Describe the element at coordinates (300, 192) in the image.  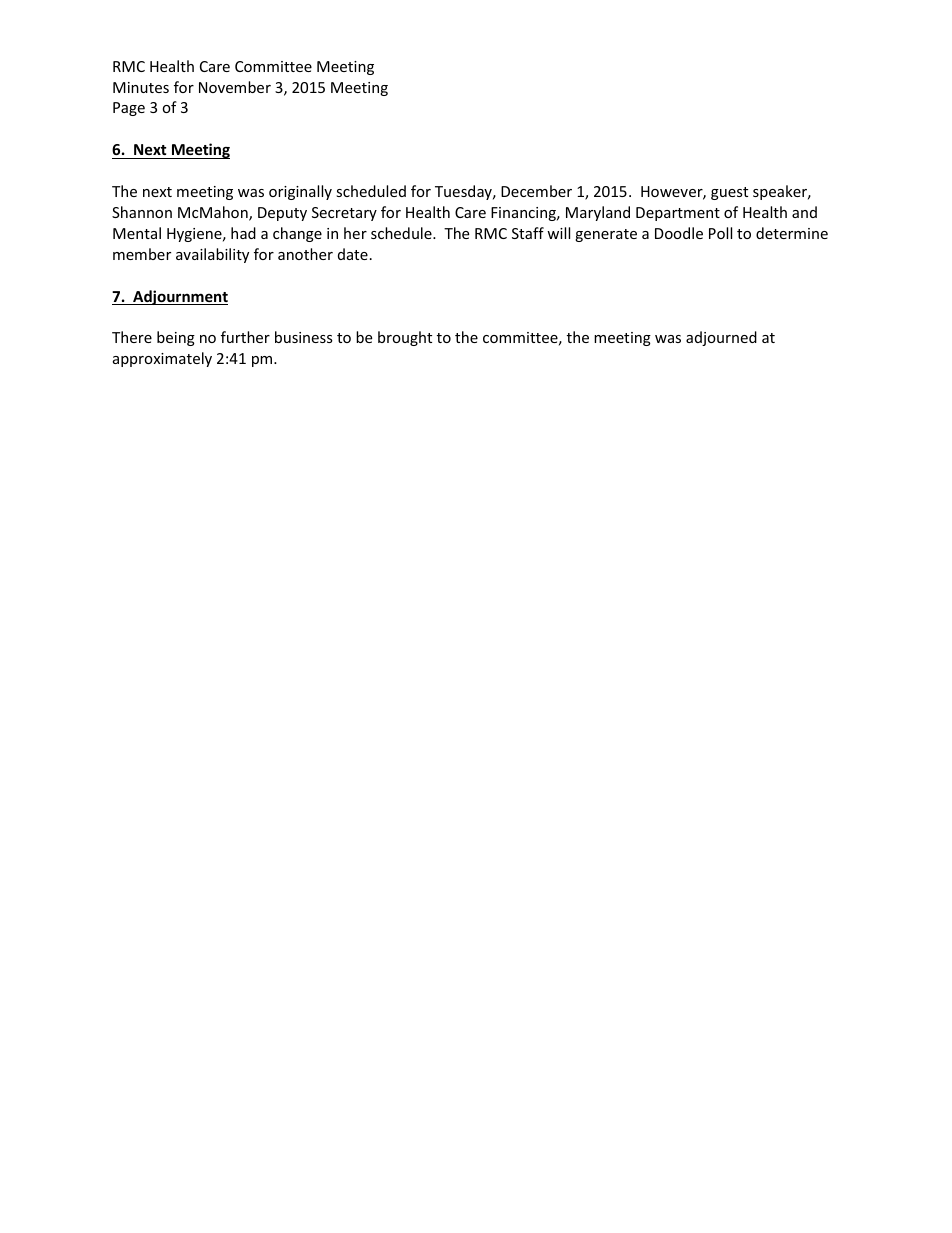
I see `originally` at that location.
